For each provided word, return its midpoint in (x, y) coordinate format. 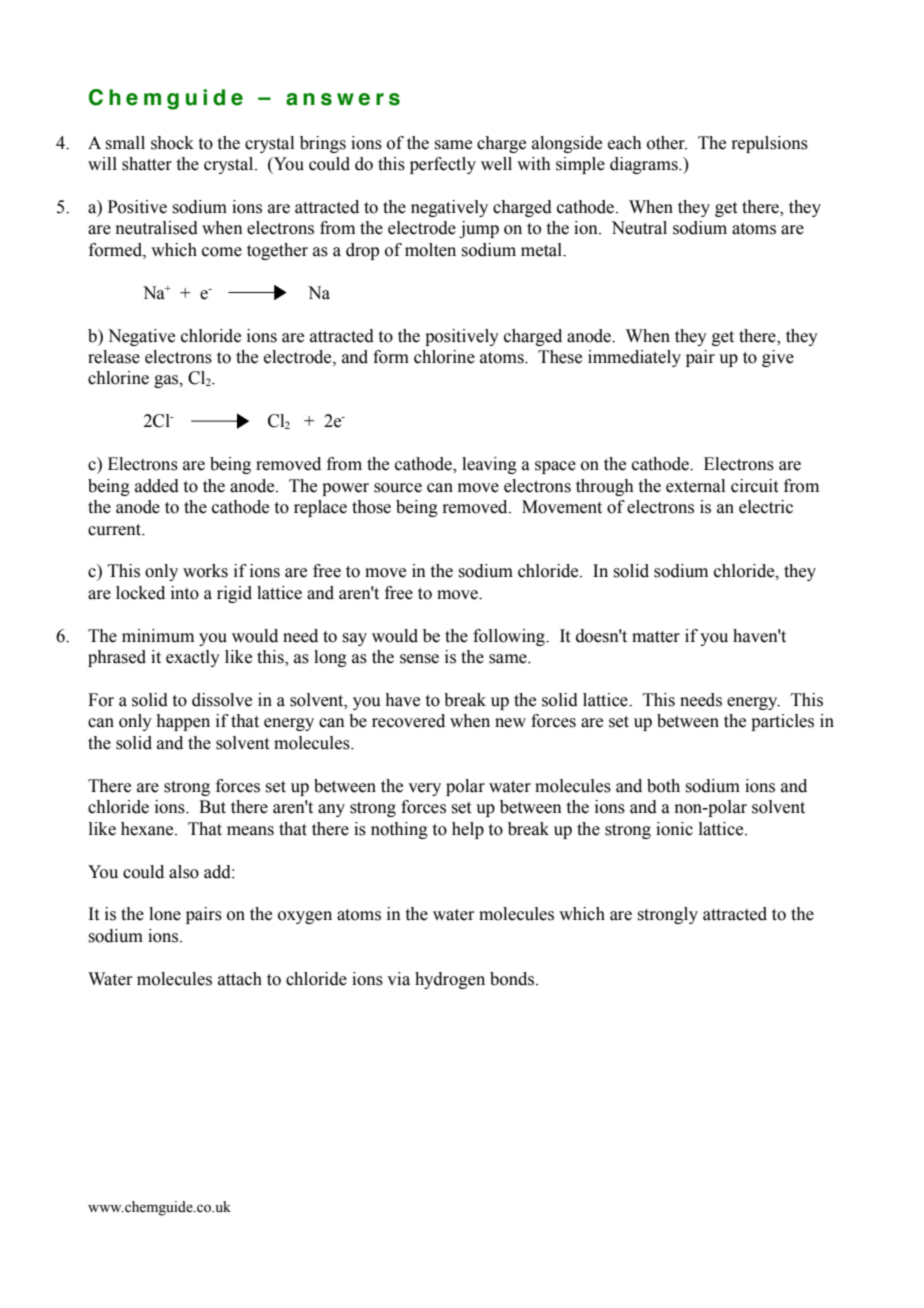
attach (240, 979)
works (205, 571)
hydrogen (450, 980)
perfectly (443, 165)
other (667, 143)
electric (766, 507)
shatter (147, 164)
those (371, 507)
